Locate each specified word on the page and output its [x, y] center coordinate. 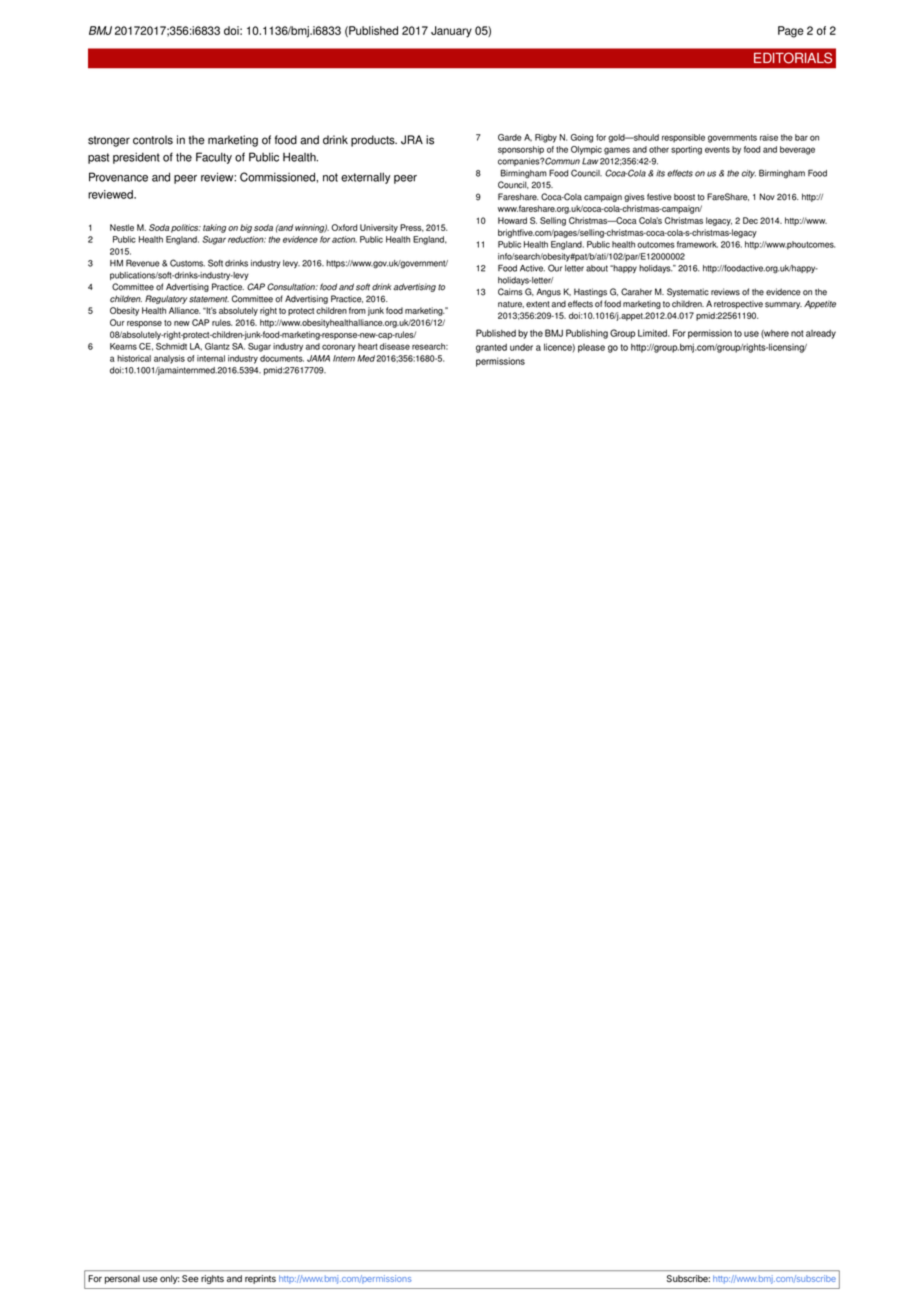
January [451, 32]
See [190, 1279]
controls [153, 140]
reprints [260, 1279]
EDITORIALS [793, 58]
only [169, 1279]
